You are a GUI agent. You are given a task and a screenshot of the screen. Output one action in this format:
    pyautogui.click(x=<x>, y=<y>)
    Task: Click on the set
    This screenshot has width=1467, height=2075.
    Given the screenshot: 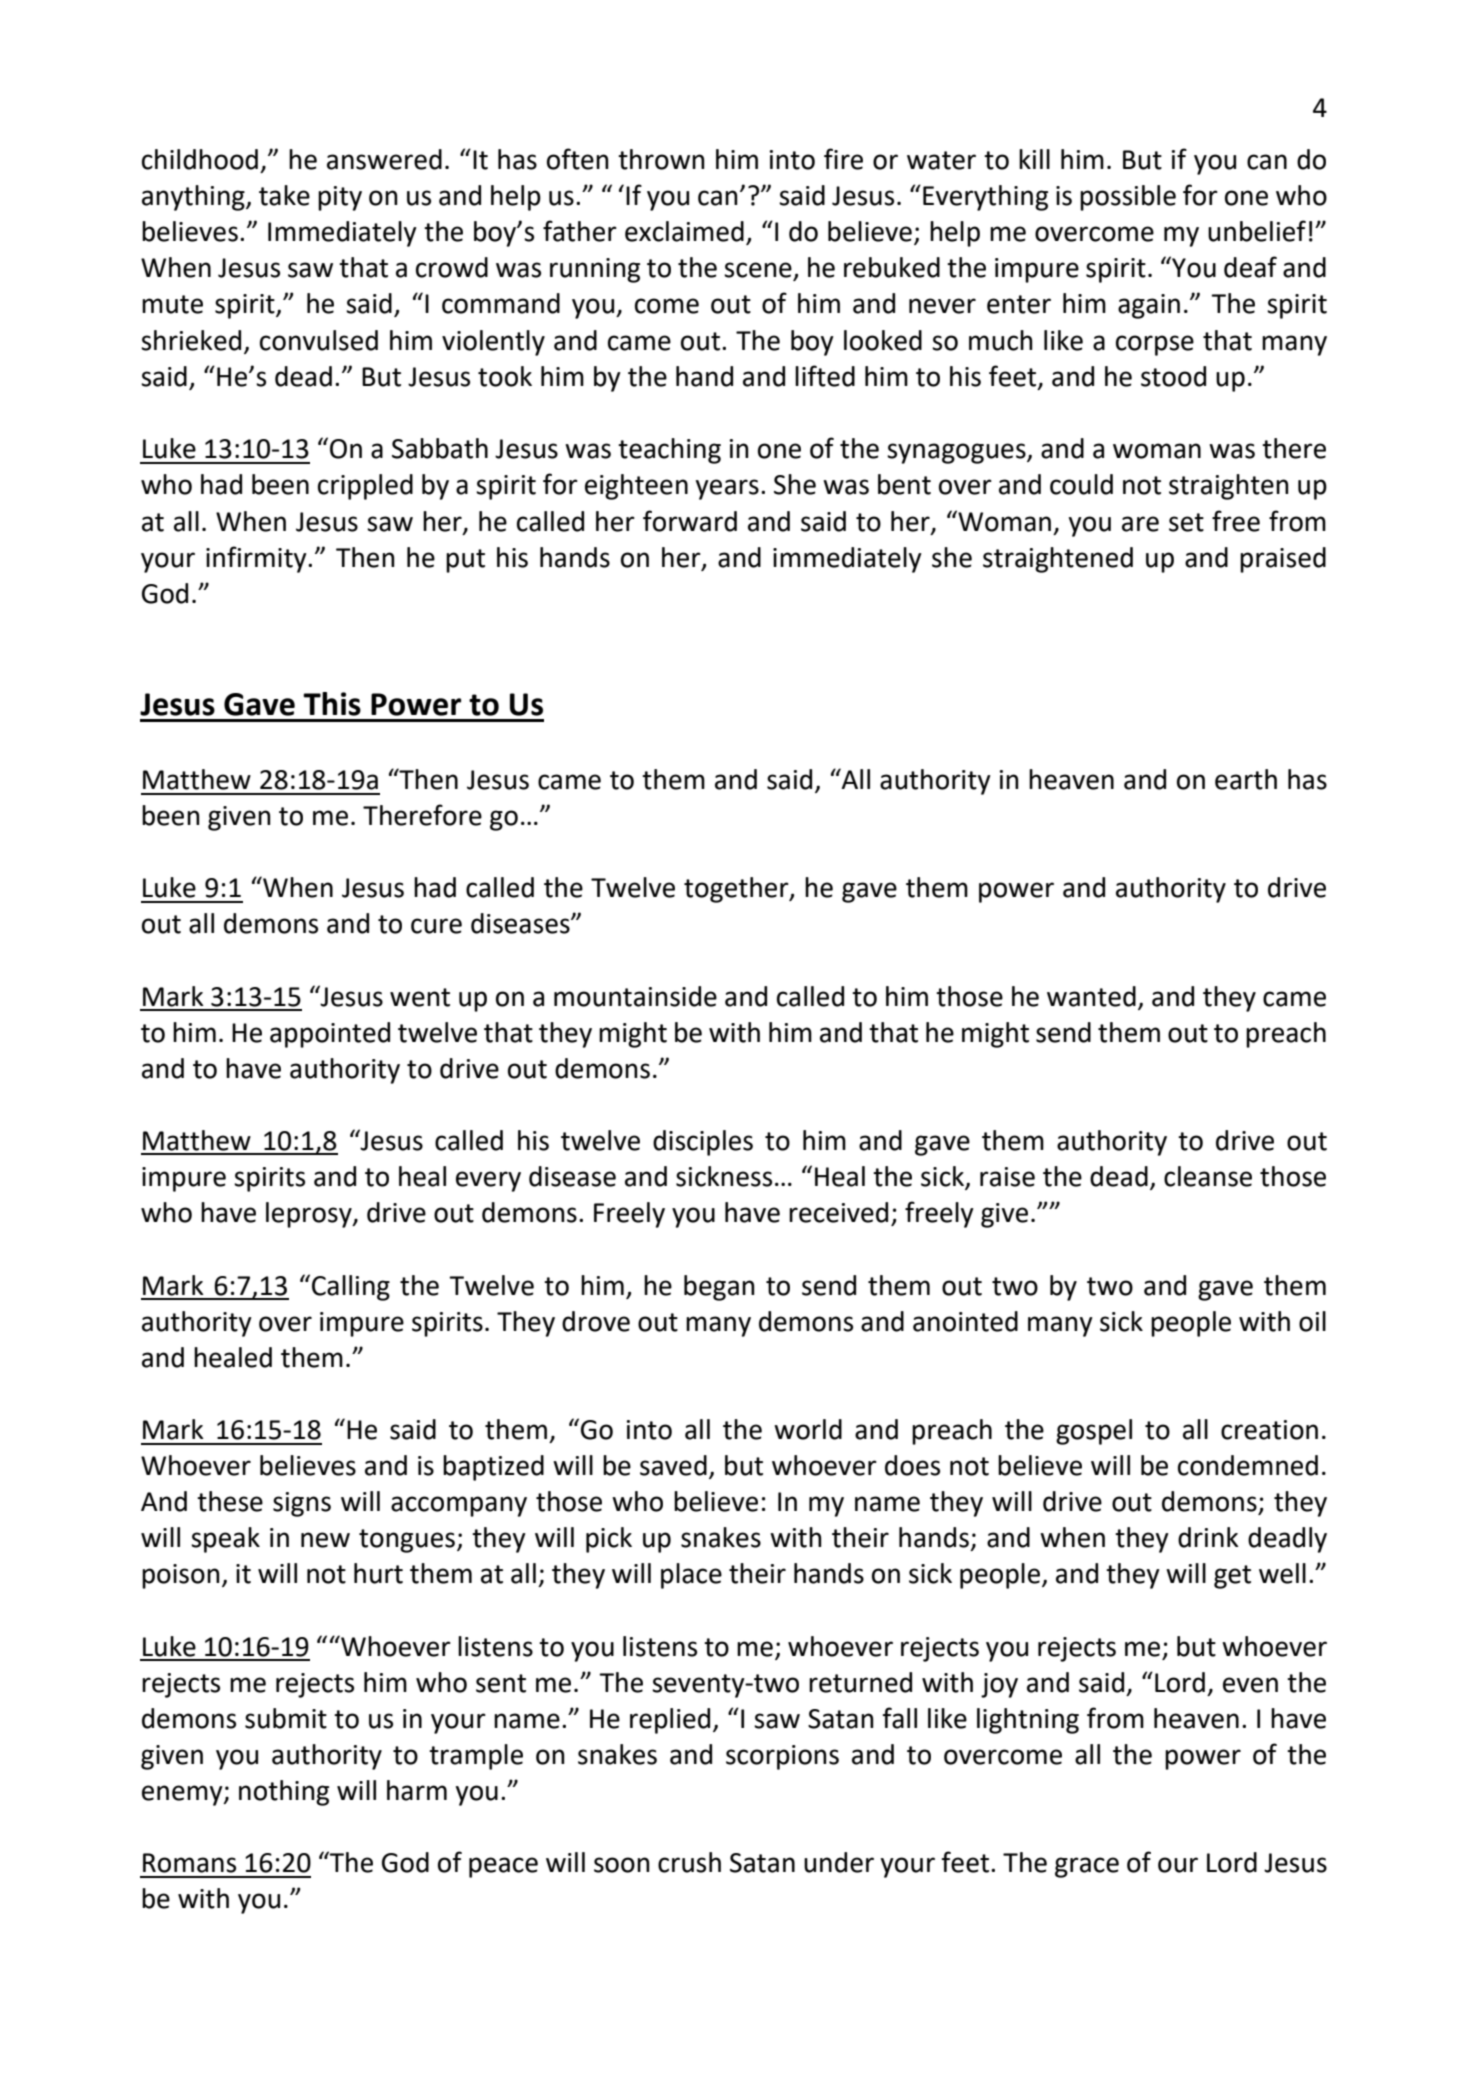 What is the action you would take?
    pyautogui.click(x=1186, y=522)
